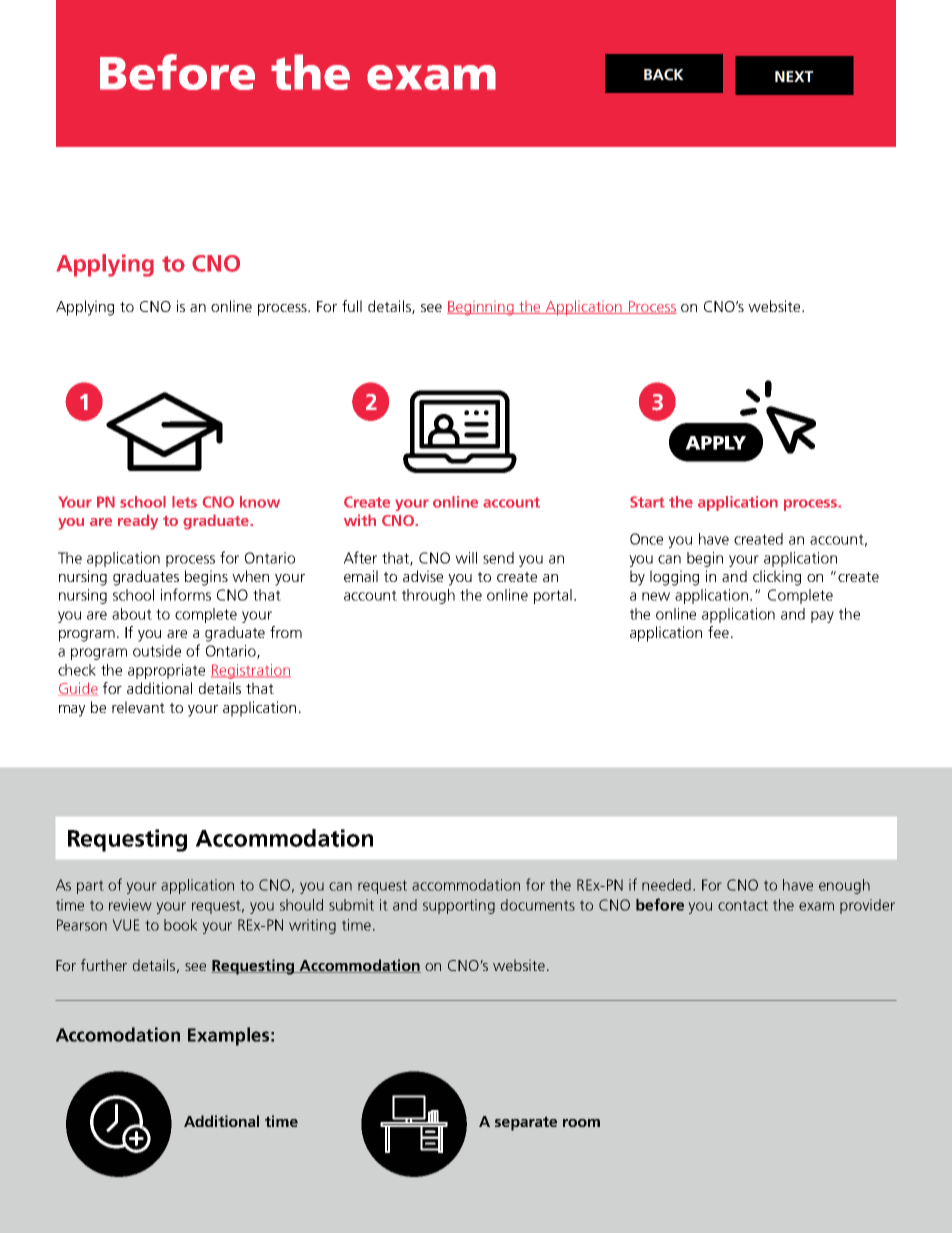  I want to click on full, so click(352, 306).
